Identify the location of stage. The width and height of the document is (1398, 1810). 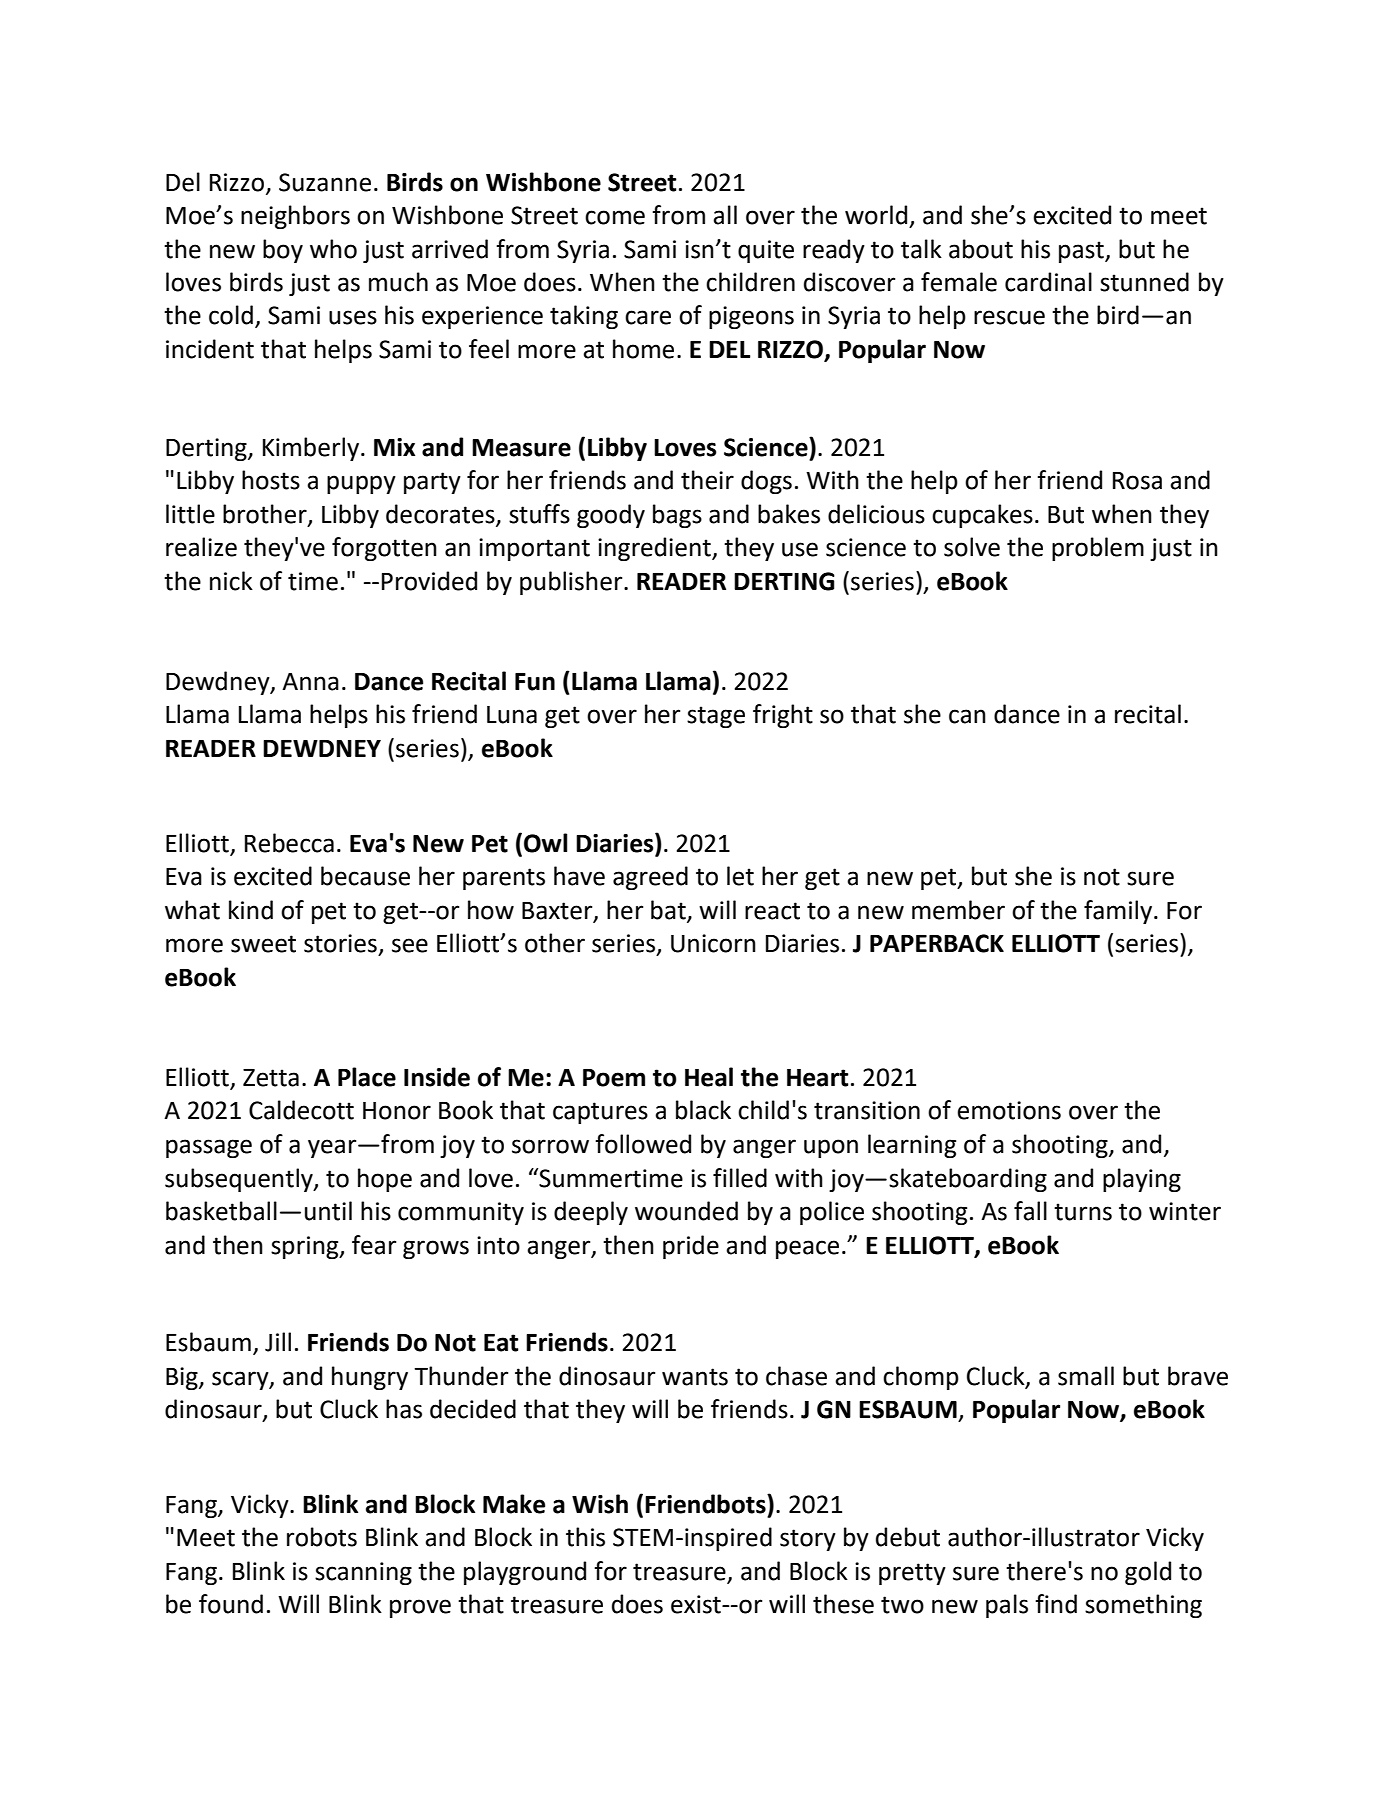
(716, 717).
